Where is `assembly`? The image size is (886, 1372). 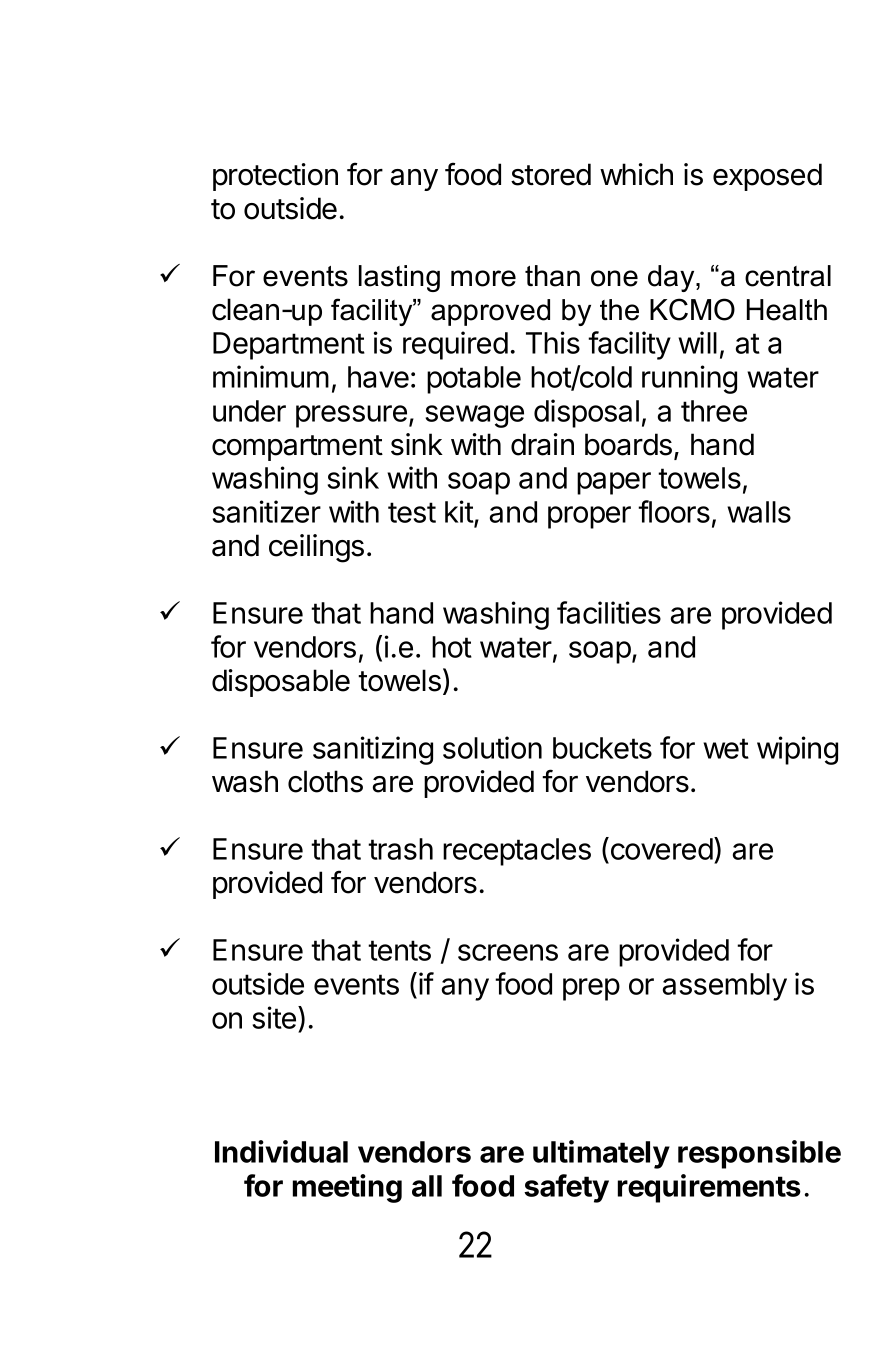 assembly is located at coordinates (725, 987).
